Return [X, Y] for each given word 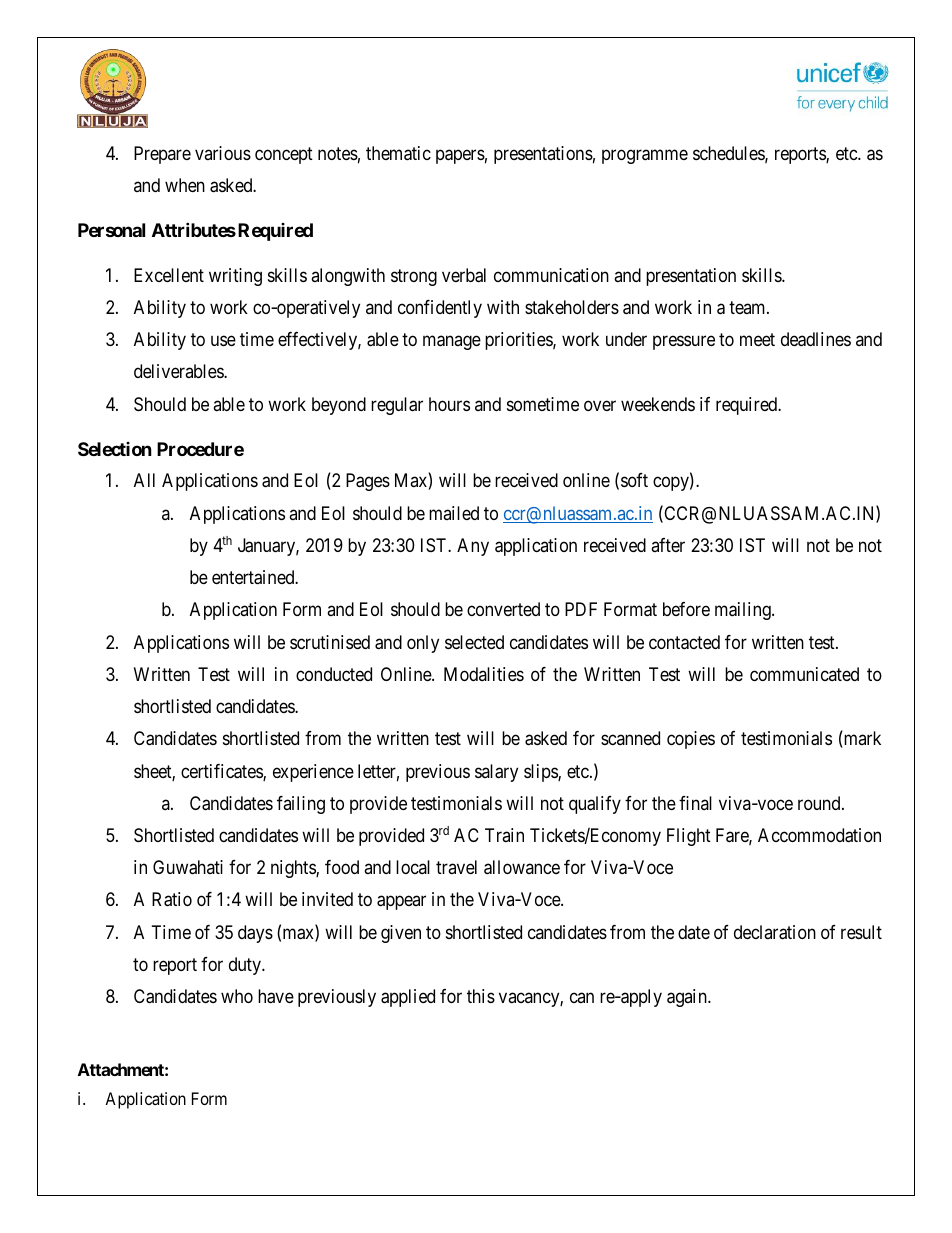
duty [246, 966]
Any [473, 547]
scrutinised [330, 642]
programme [645, 156]
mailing [744, 611]
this [481, 996]
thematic [398, 153]
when [185, 185]
